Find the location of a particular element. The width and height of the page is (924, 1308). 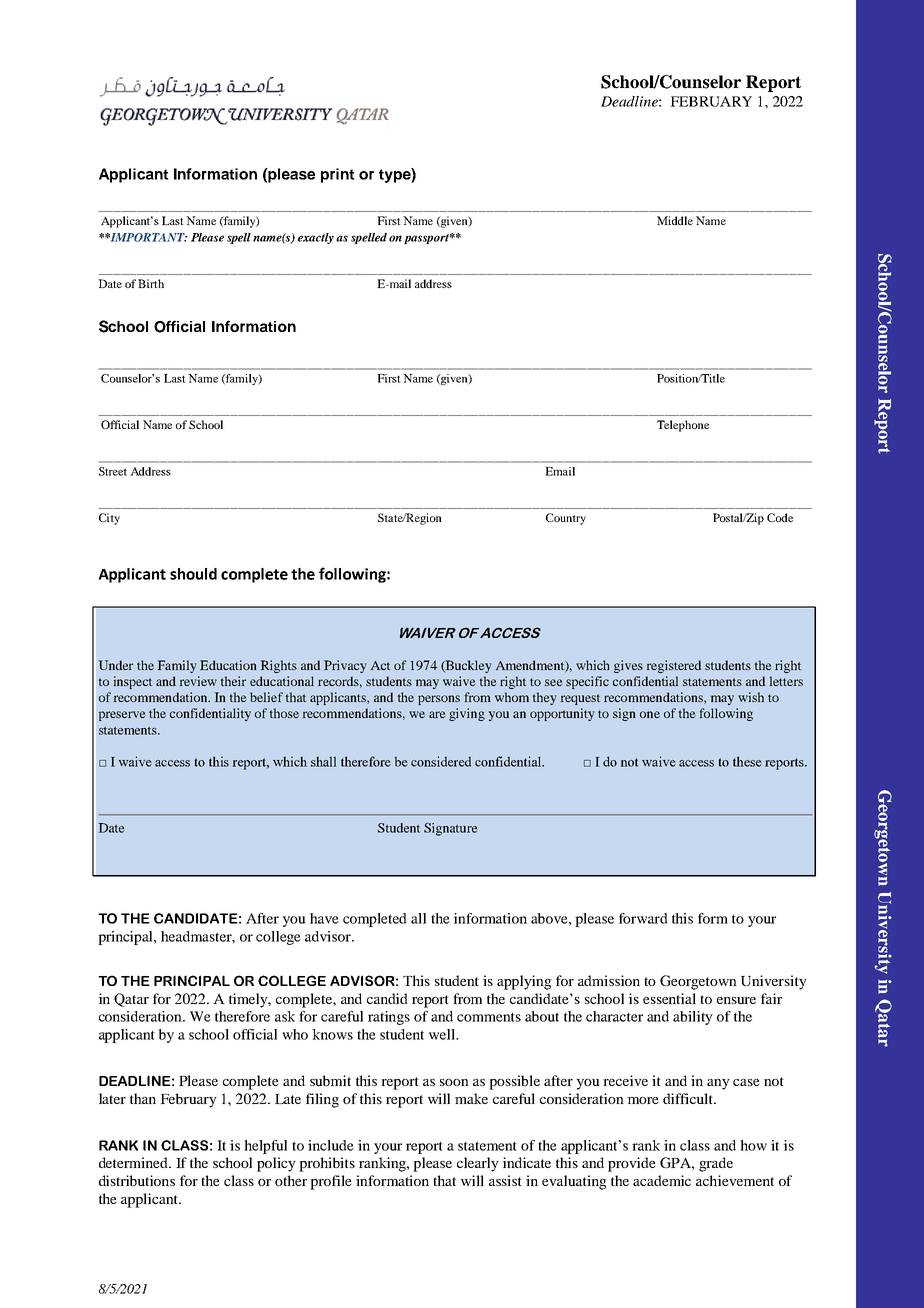

persons is located at coordinates (439, 700).
